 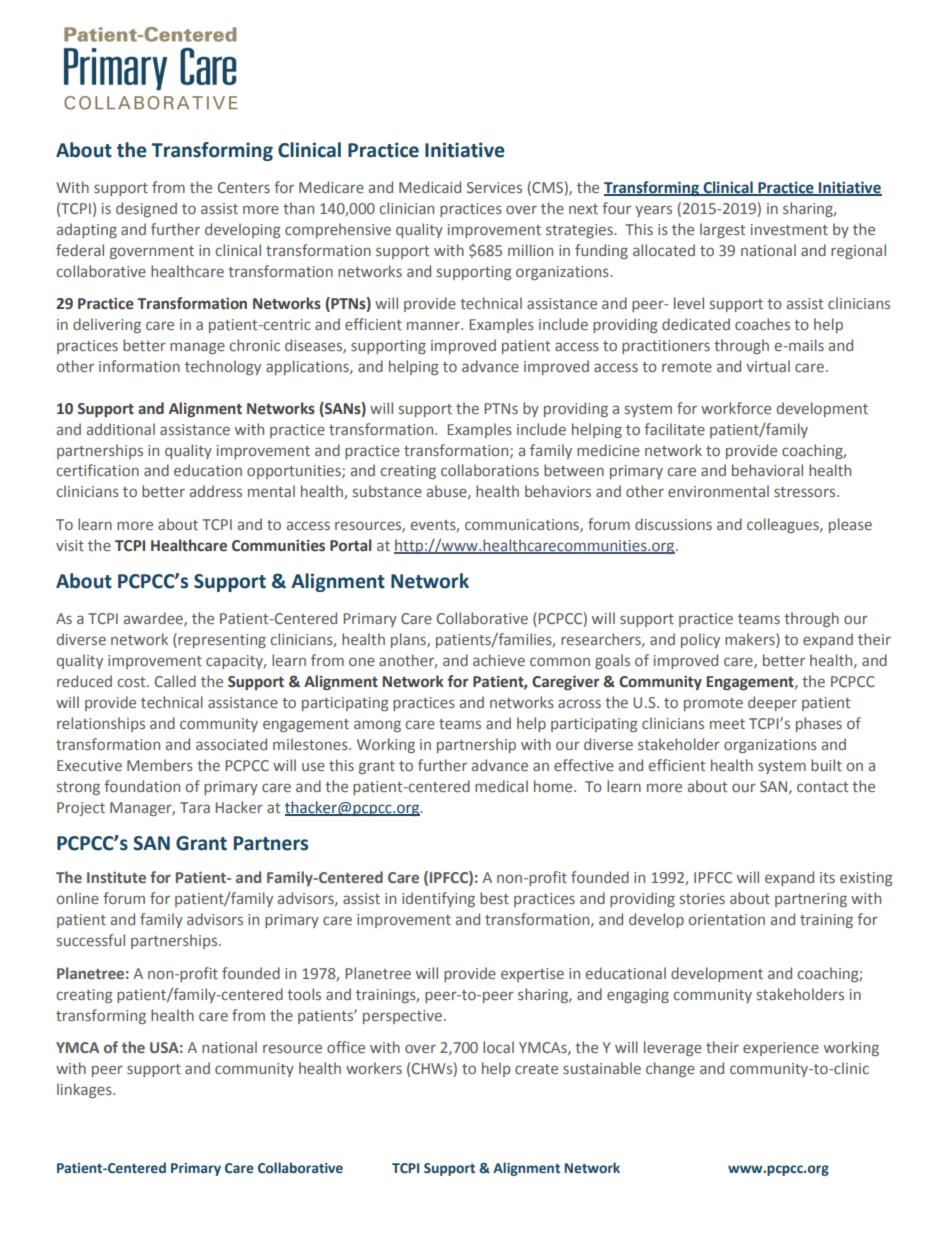 I want to click on linkages, so click(x=85, y=1090).
